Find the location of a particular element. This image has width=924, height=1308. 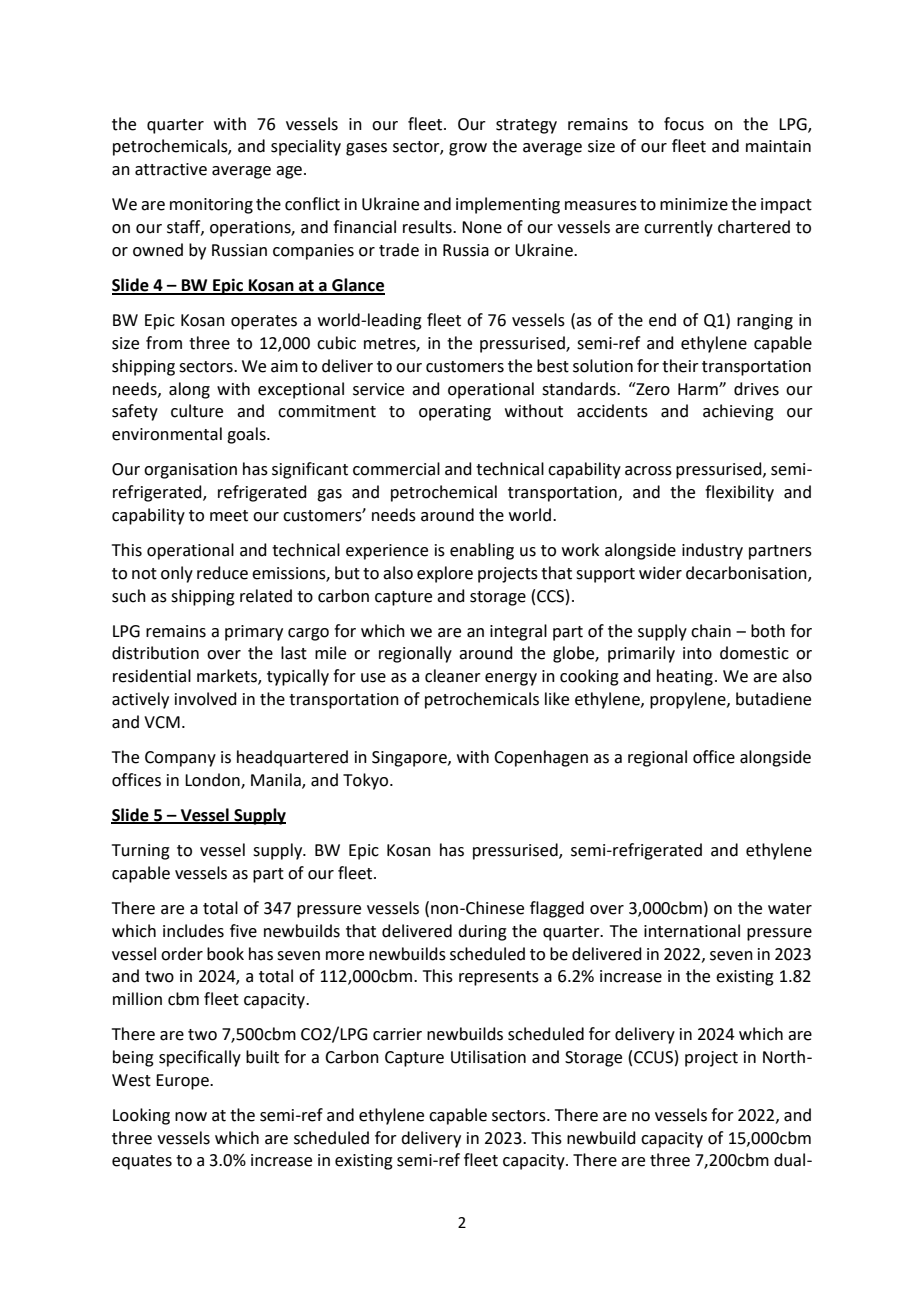

focus is located at coordinates (684, 124).
